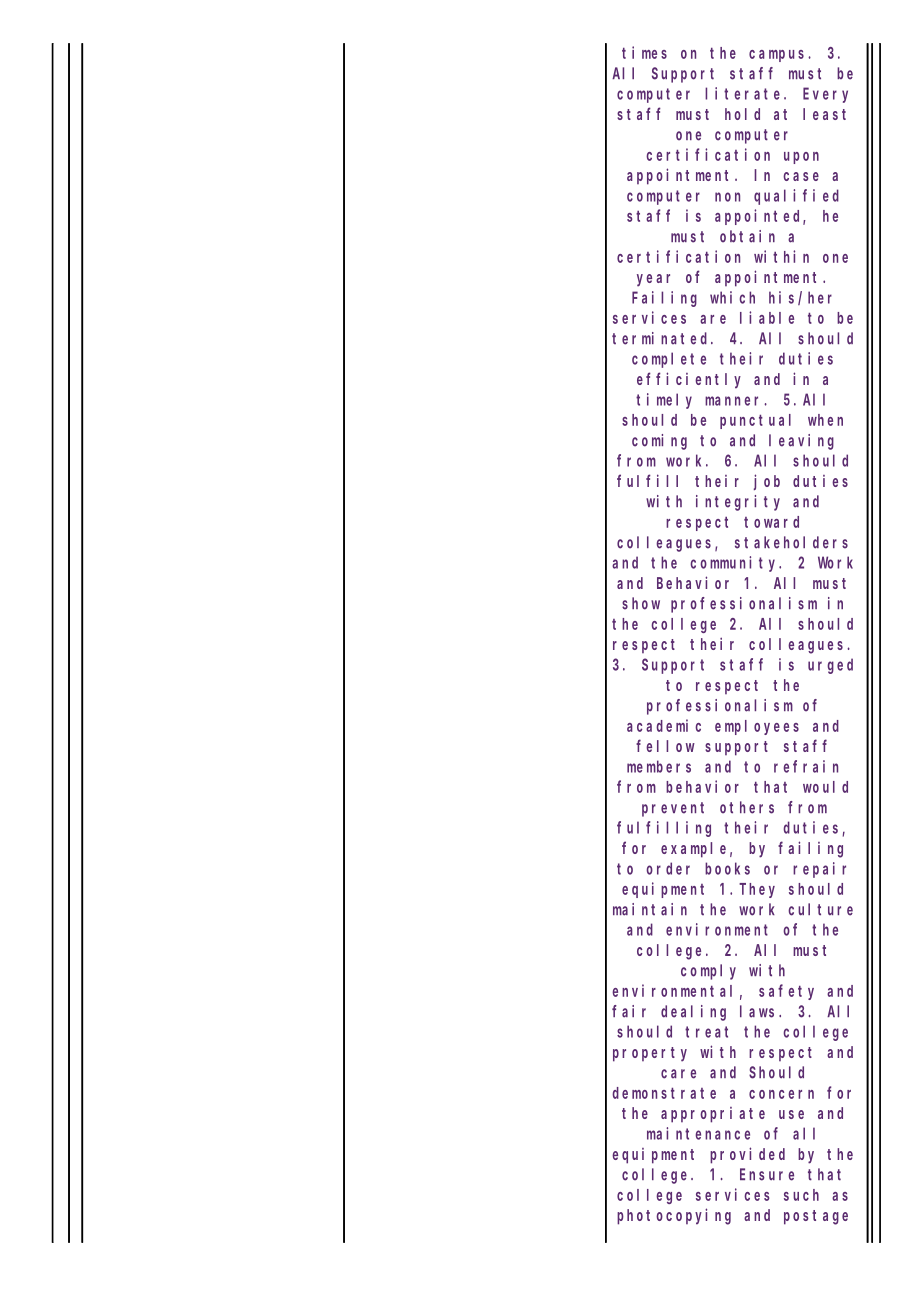 Image resolution: width=924 pixels, height=1308 pixels. Describe the element at coordinates (674, 1216) in the screenshot. I see `photocopying` at that location.
